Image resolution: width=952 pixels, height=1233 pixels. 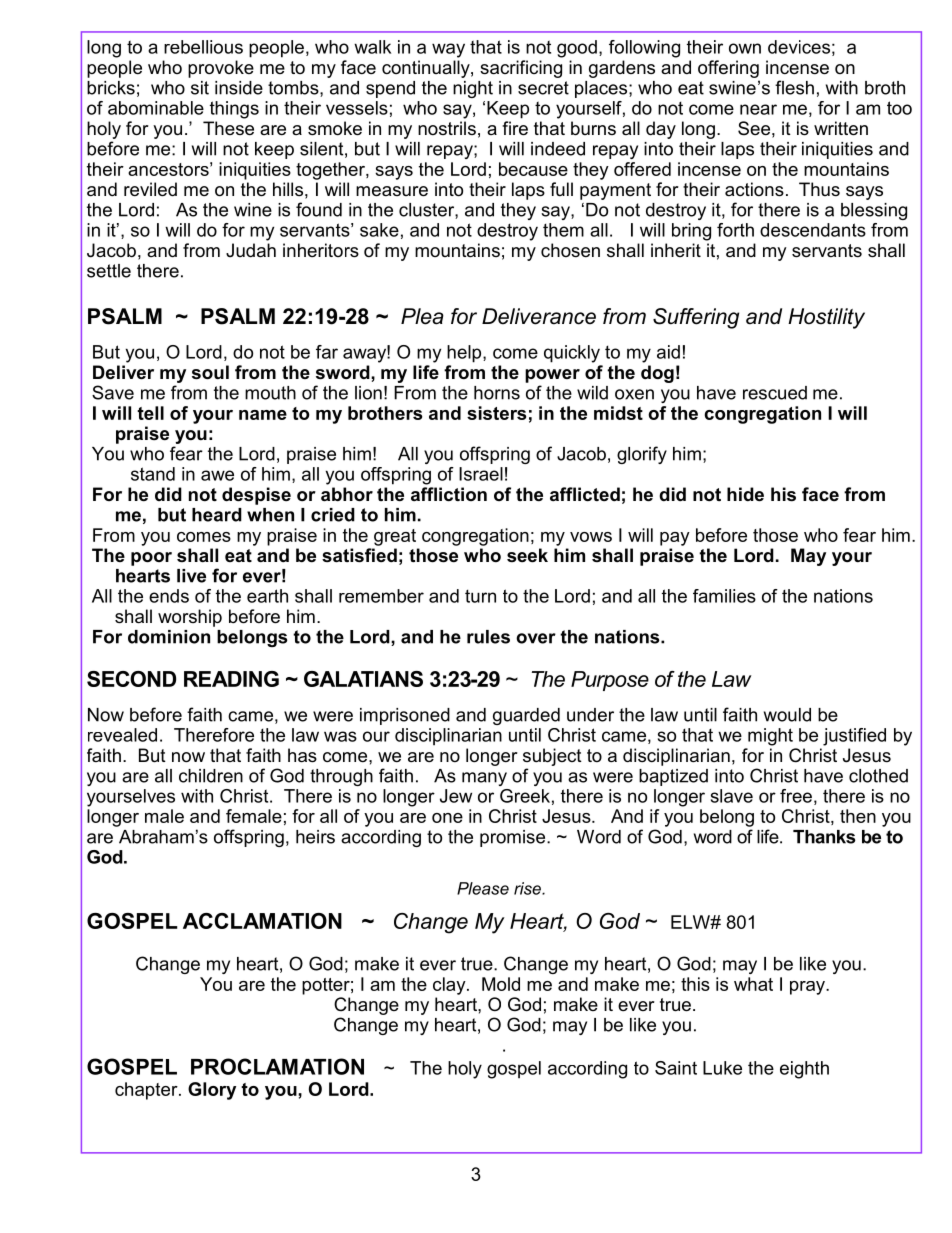 I want to click on Glory, so click(x=212, y=1091).
